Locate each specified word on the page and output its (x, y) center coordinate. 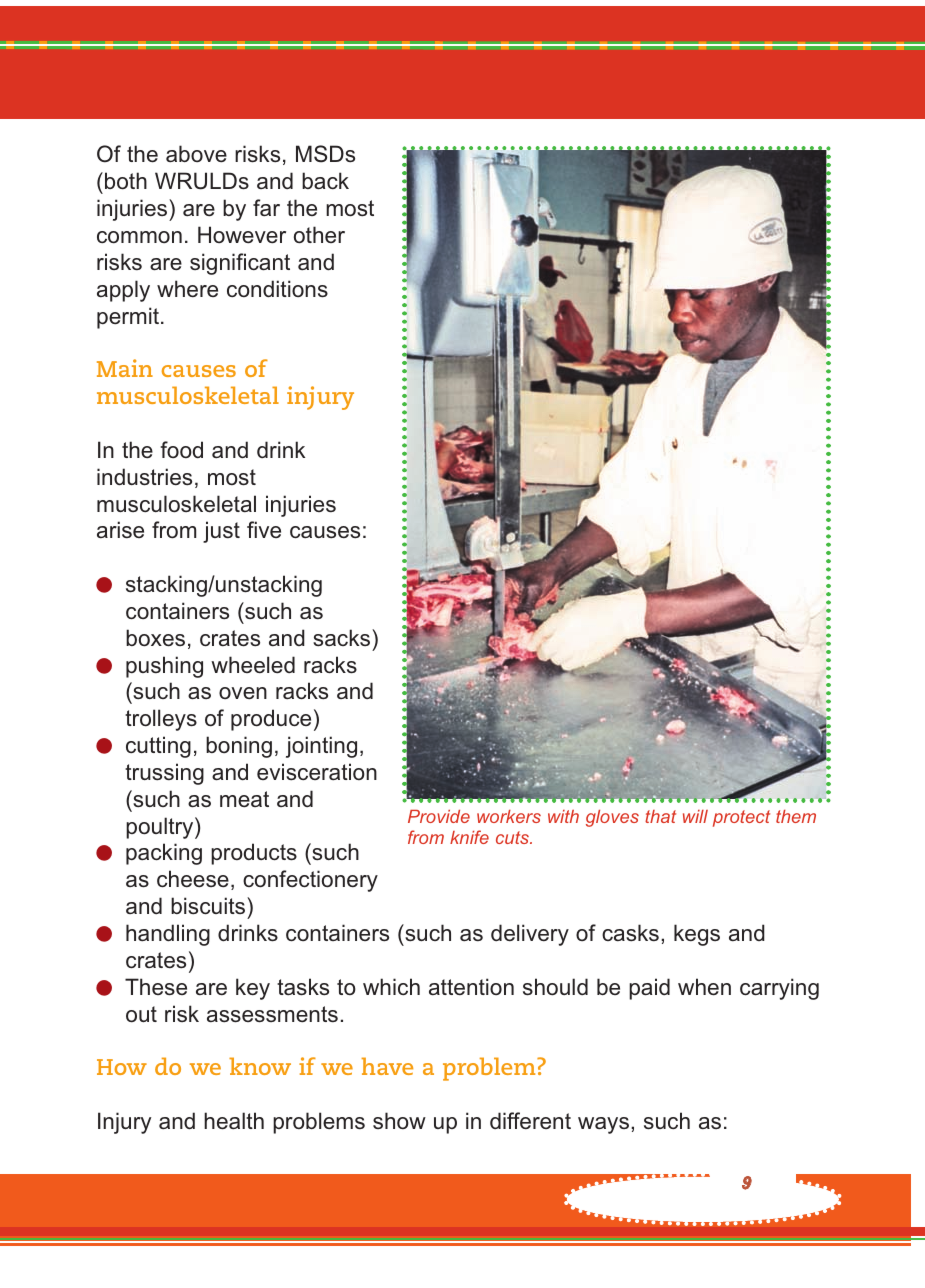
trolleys (161, 720)
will (695, 816)
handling (168, 935)
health (234, 1121)
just (221, 532)
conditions (277, 289)
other (319, 235)
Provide (439, 816)
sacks (343, 638)
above (196, 154)
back (325, 181)
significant (240, 264)
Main (125, 368)
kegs (697, 935)
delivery (530, 935)
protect (741, 818)
